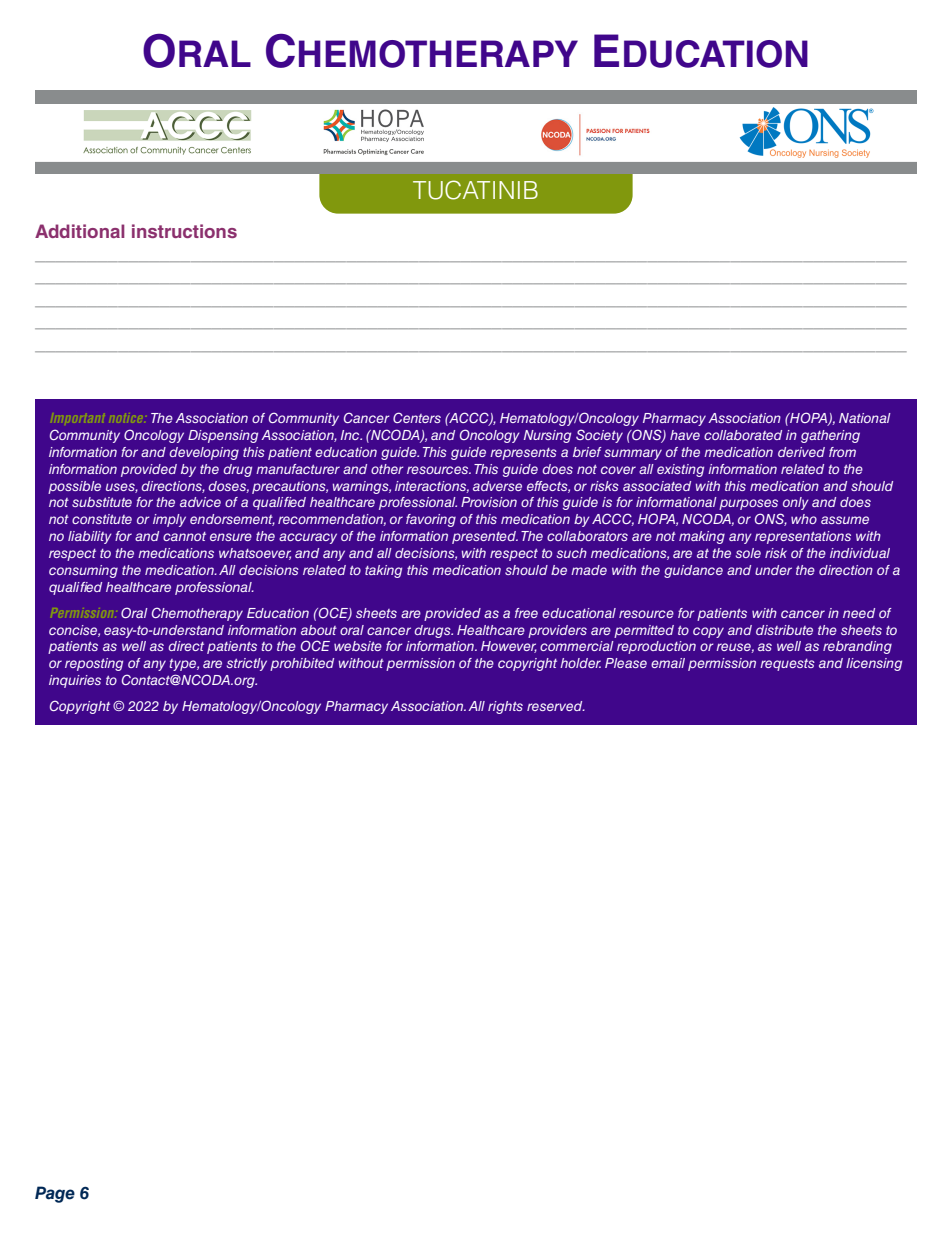  Describe the element at coordinates (556, 706) in the document. I see `reserved` at that location.
